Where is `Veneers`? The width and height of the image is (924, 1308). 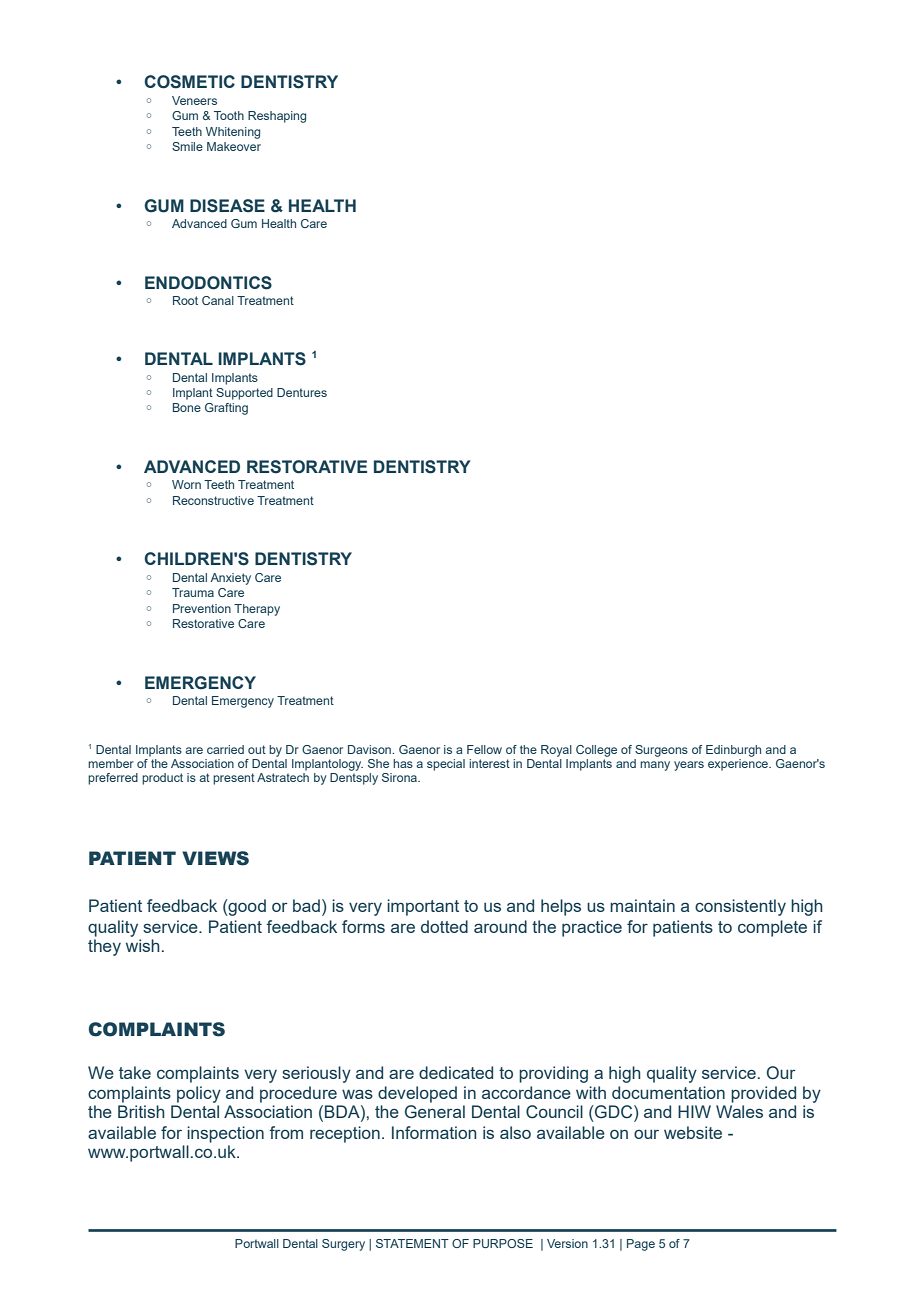
Veneers is located at coordinates (194, 100).
